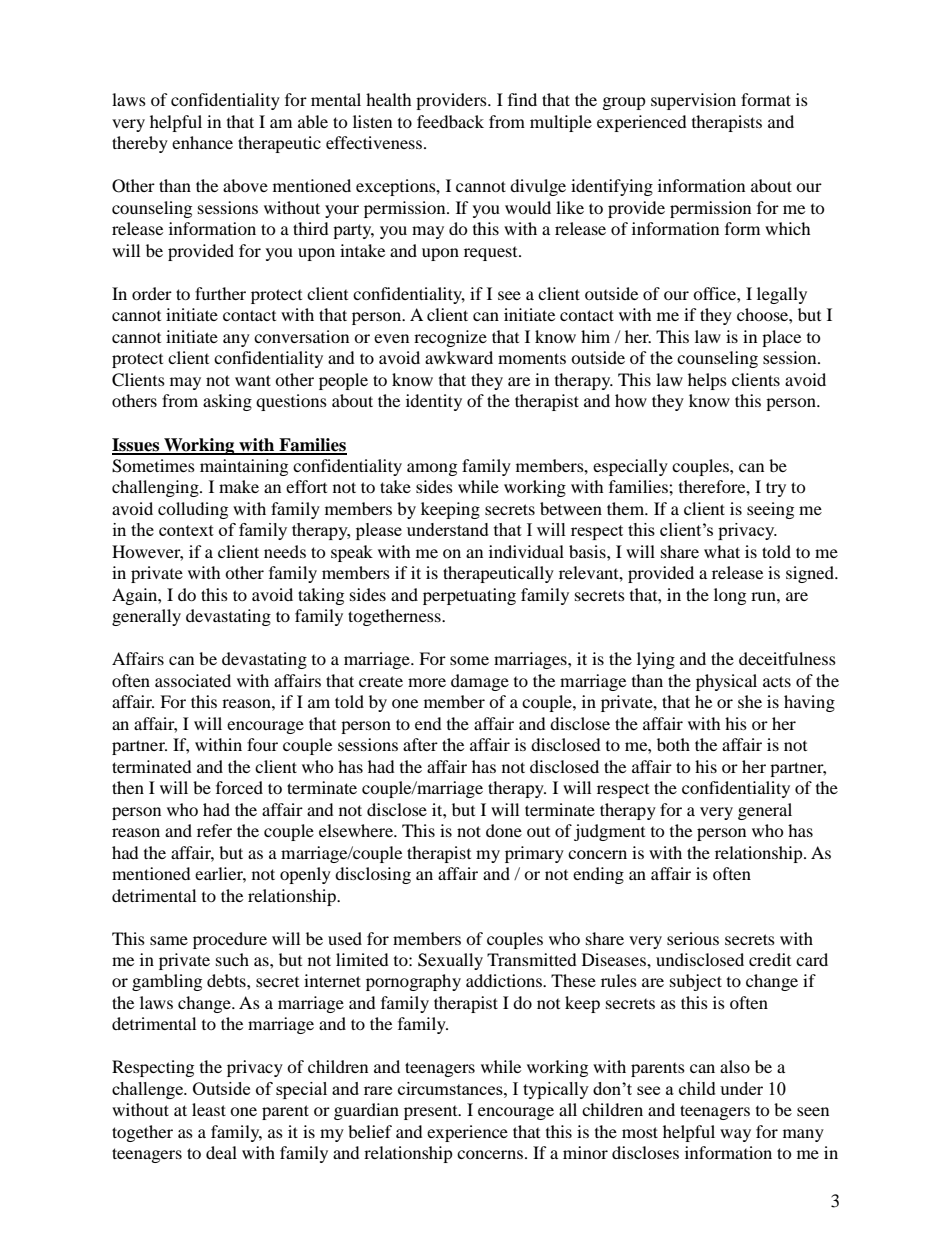 This screenshot has width=952, height=1233. Describe the element at coordinates (735, 1135) in the screenshot. I see `way` at that location.
